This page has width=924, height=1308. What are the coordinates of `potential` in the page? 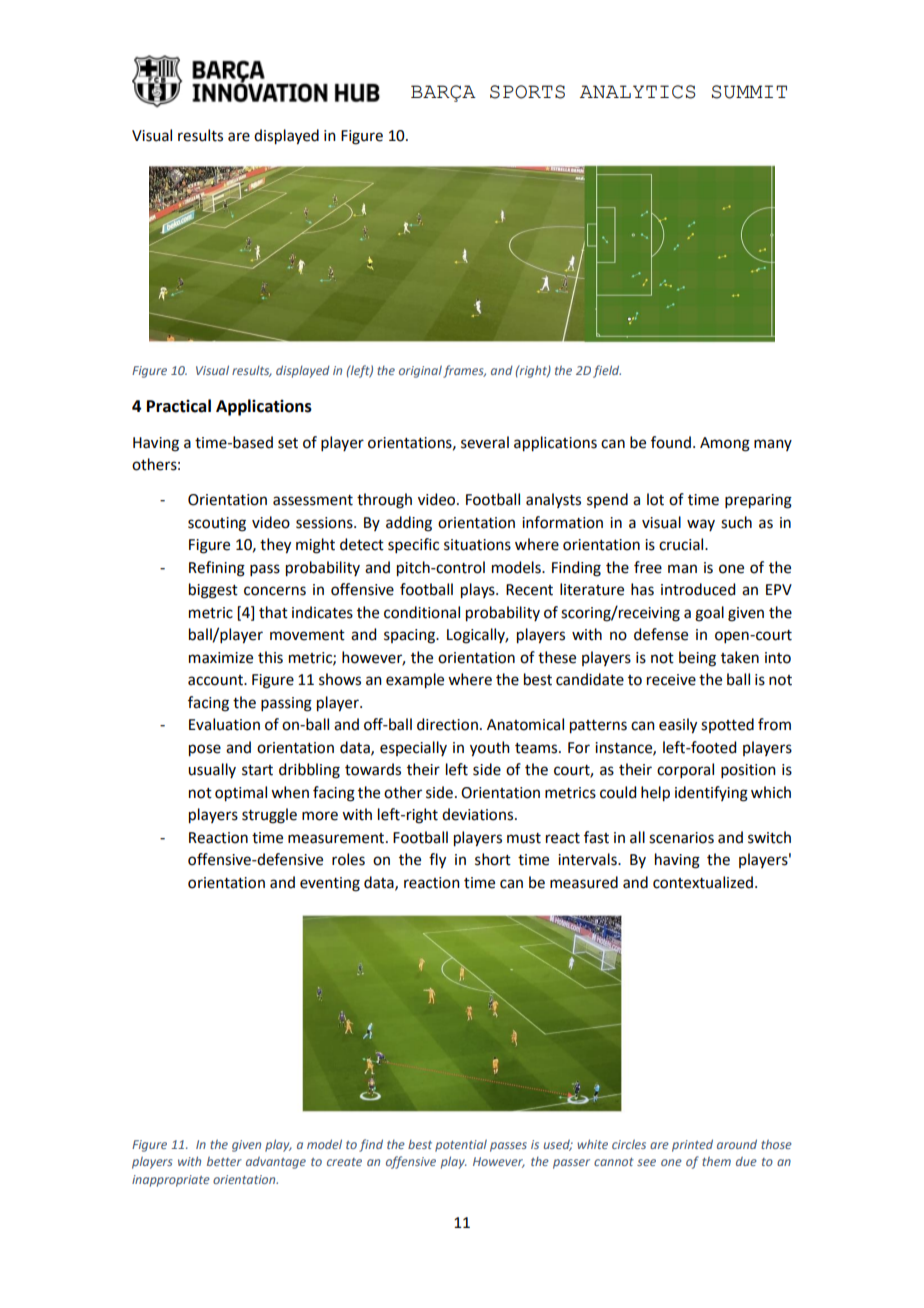 It's located at (461, 1145).
